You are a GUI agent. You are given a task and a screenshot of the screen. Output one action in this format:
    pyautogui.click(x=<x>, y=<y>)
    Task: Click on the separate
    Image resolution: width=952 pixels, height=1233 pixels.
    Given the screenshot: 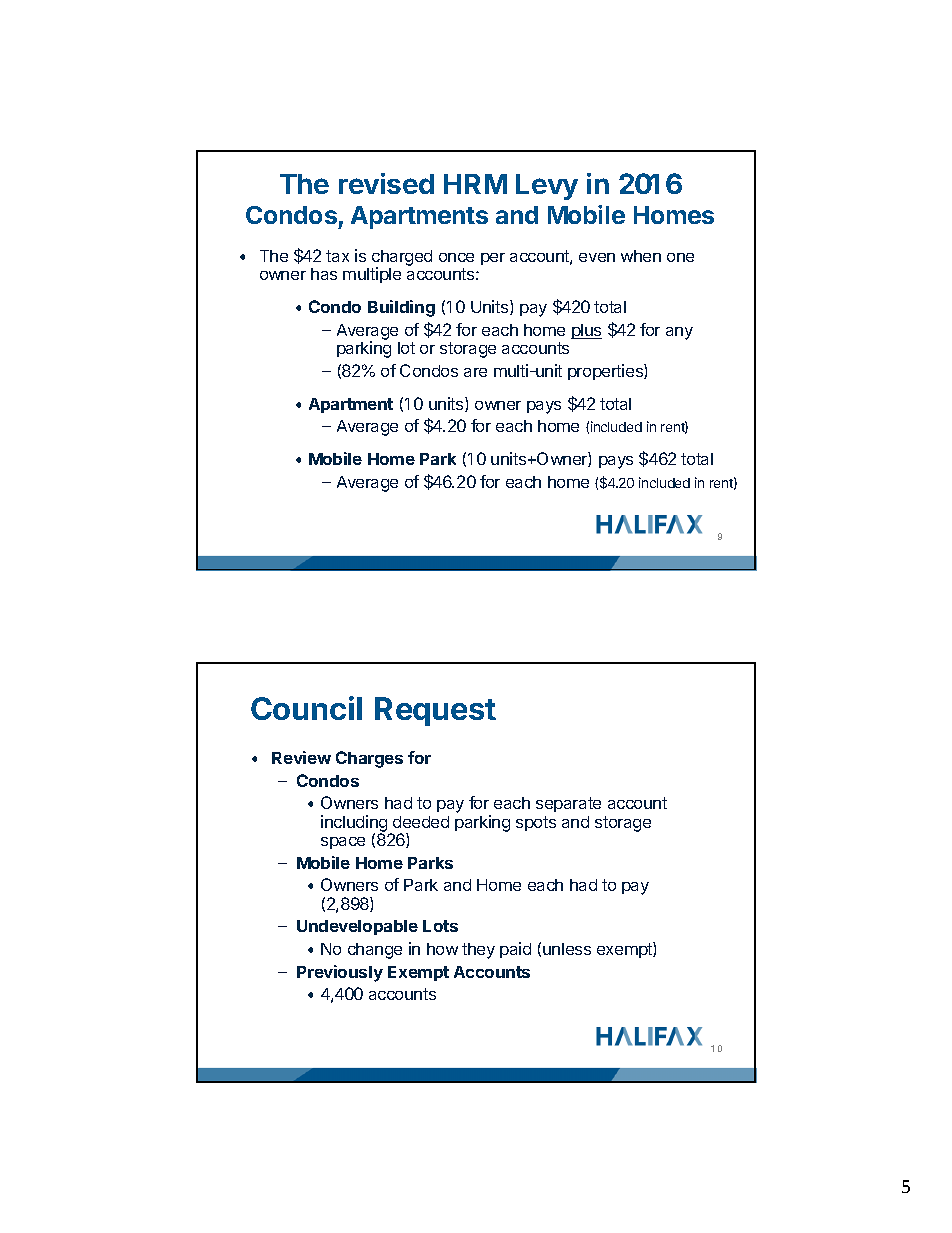 What is the action you would take?
    pyautogui.click(x=568, y=804)
